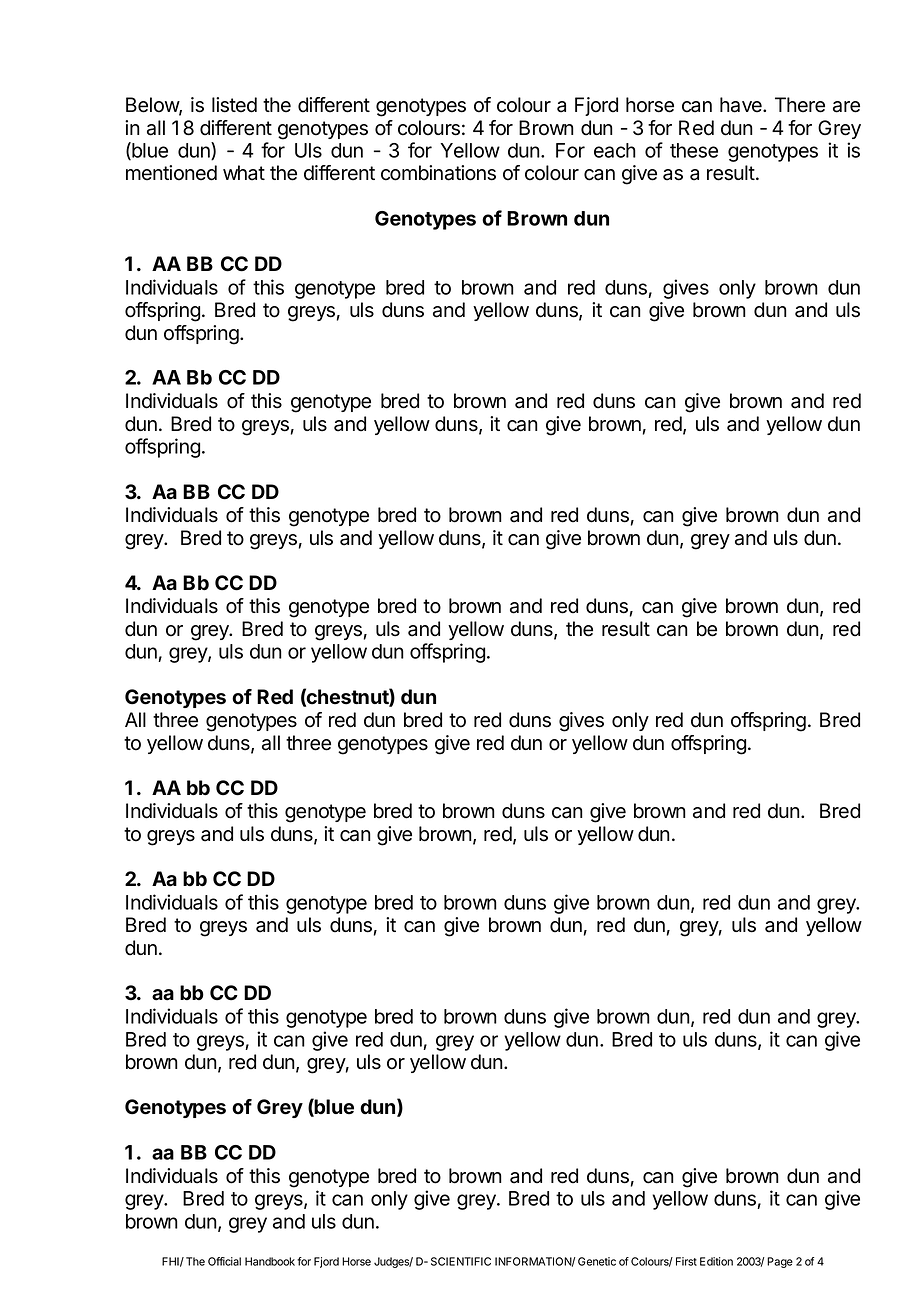 This page has width=924, height=1310. What do you see at coordinates (171, 173) in the page?
I see `mentioned` at bounding box center [171, 173].
